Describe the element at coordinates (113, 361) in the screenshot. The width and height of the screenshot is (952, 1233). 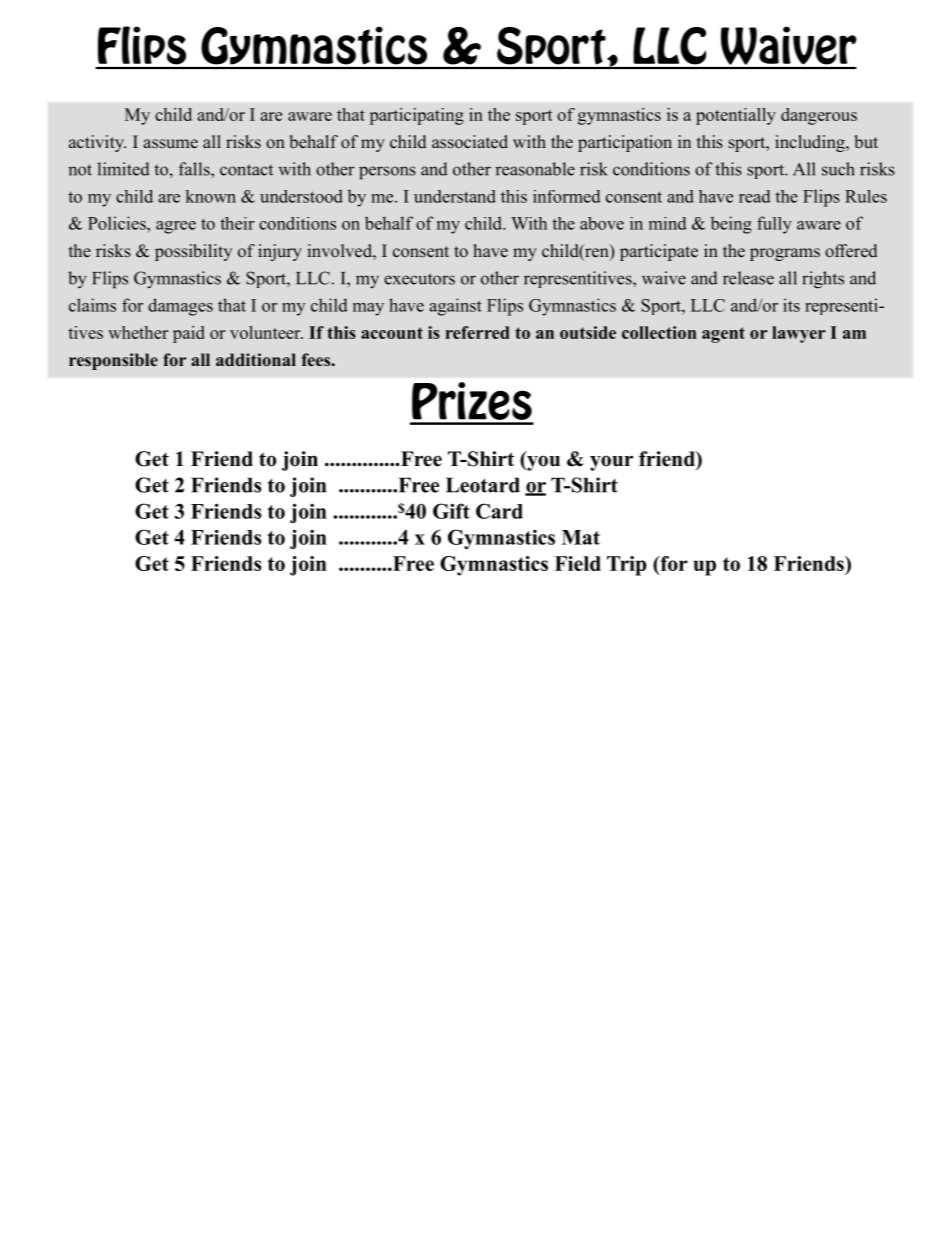
I see `responsible` at that location.
